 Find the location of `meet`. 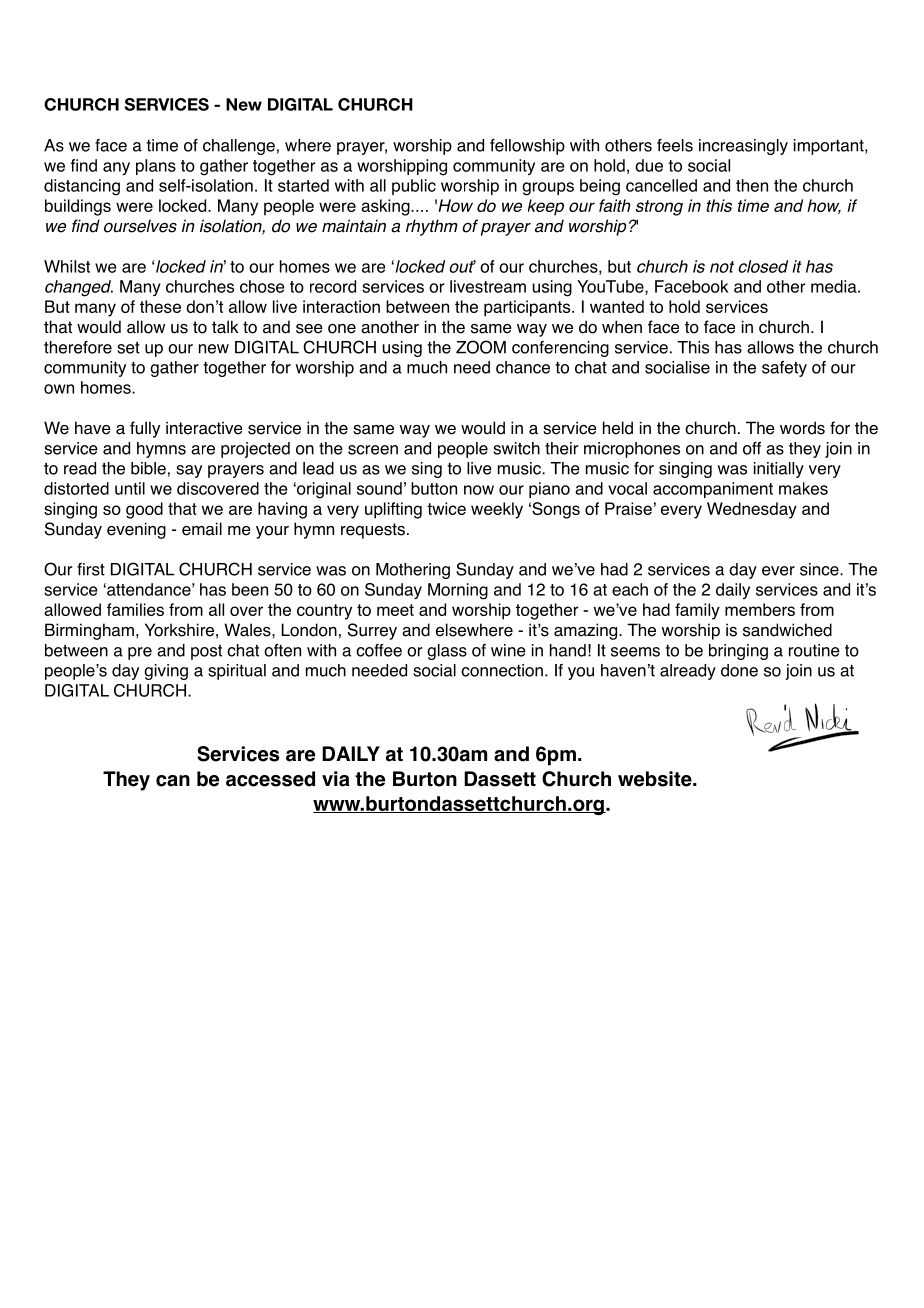

meet is located at coordinates (395, 610).
